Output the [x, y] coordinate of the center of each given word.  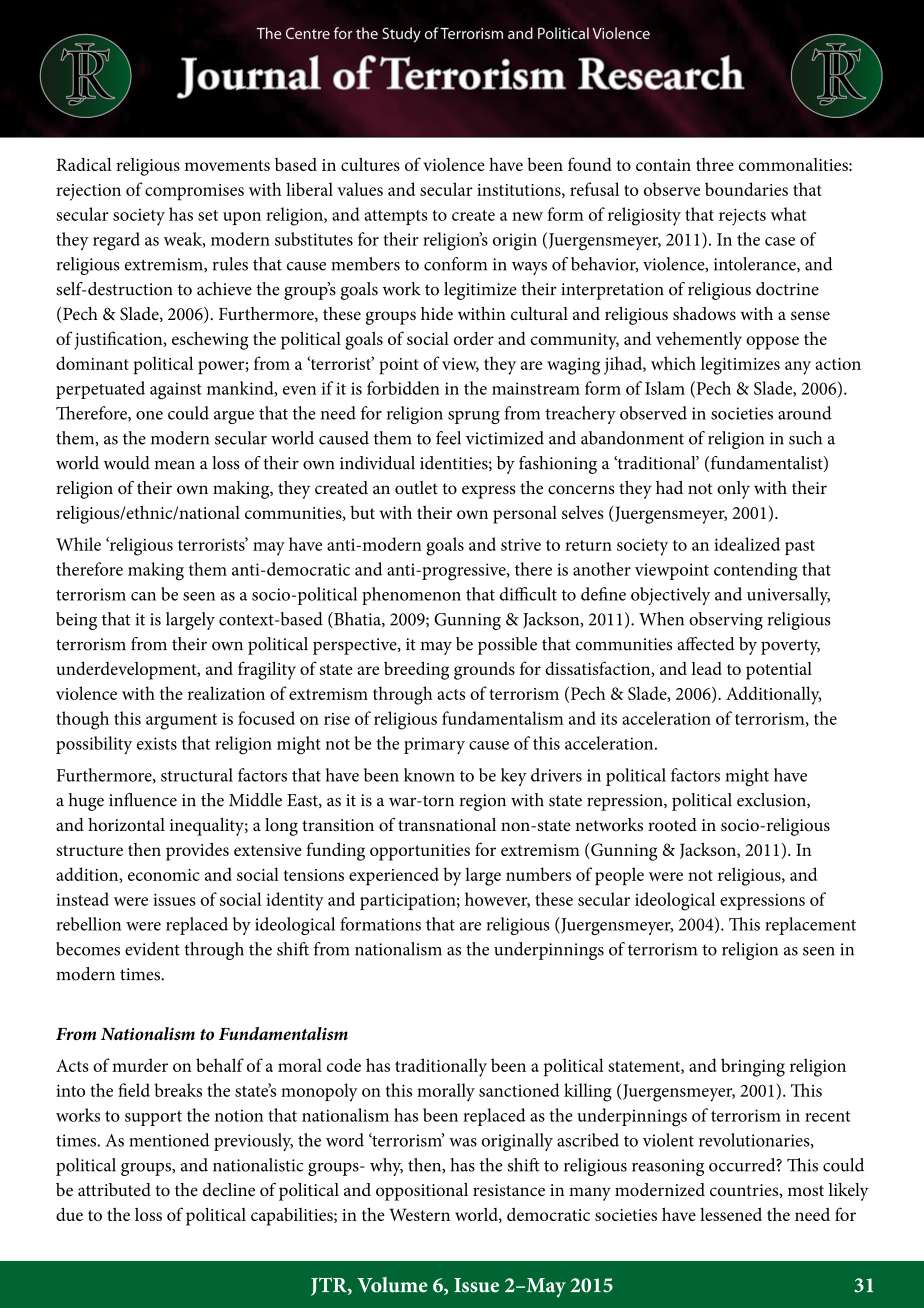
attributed [114, 1190]
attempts [396, 217]
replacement [810, 926]
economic [164, 875]
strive [521, 544]
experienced [394, 876]
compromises [194, 192]
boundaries [746, 189]
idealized [747, 544]
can [143, 596]
